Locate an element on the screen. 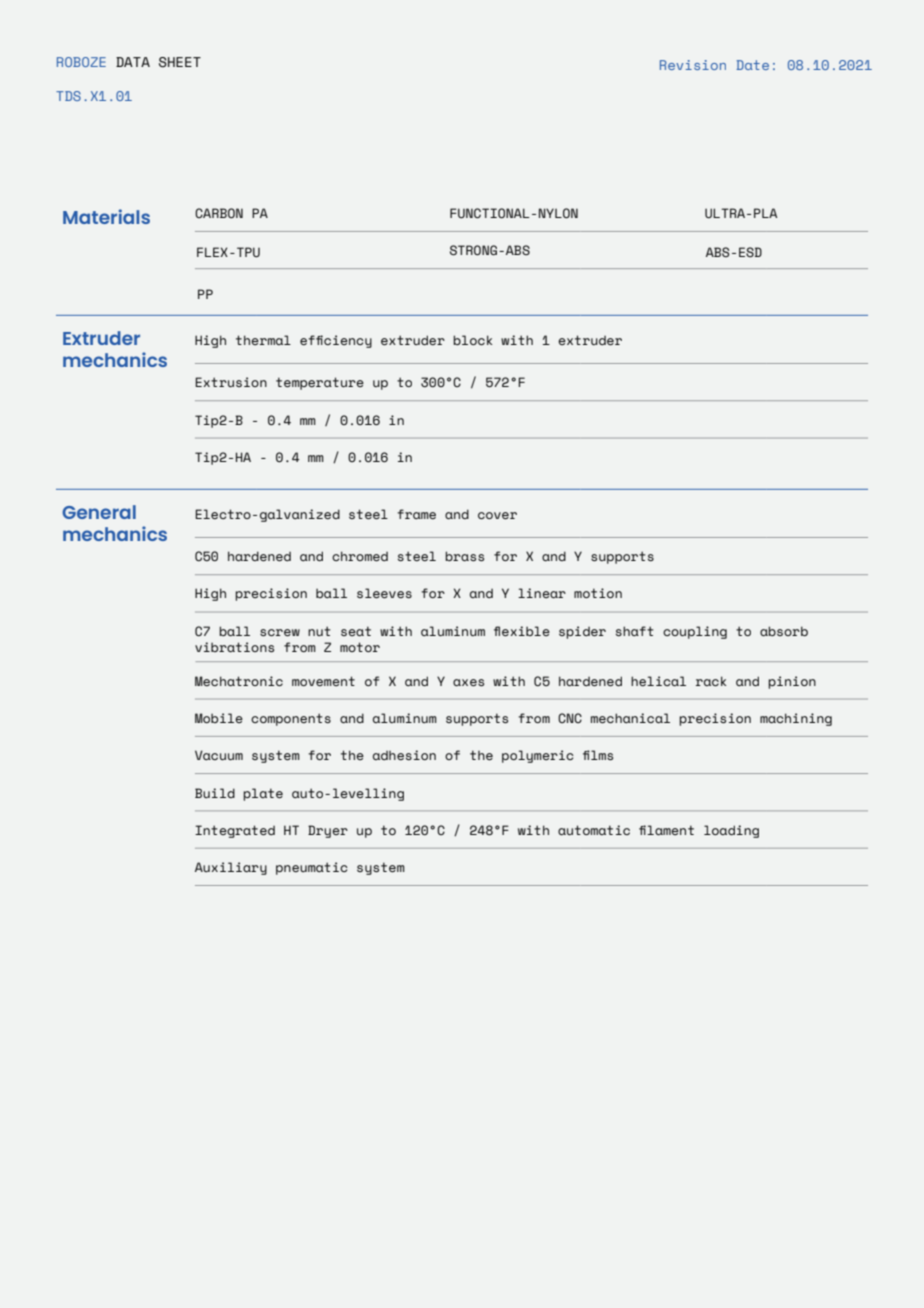  General is located at coordinates (99, 512).
